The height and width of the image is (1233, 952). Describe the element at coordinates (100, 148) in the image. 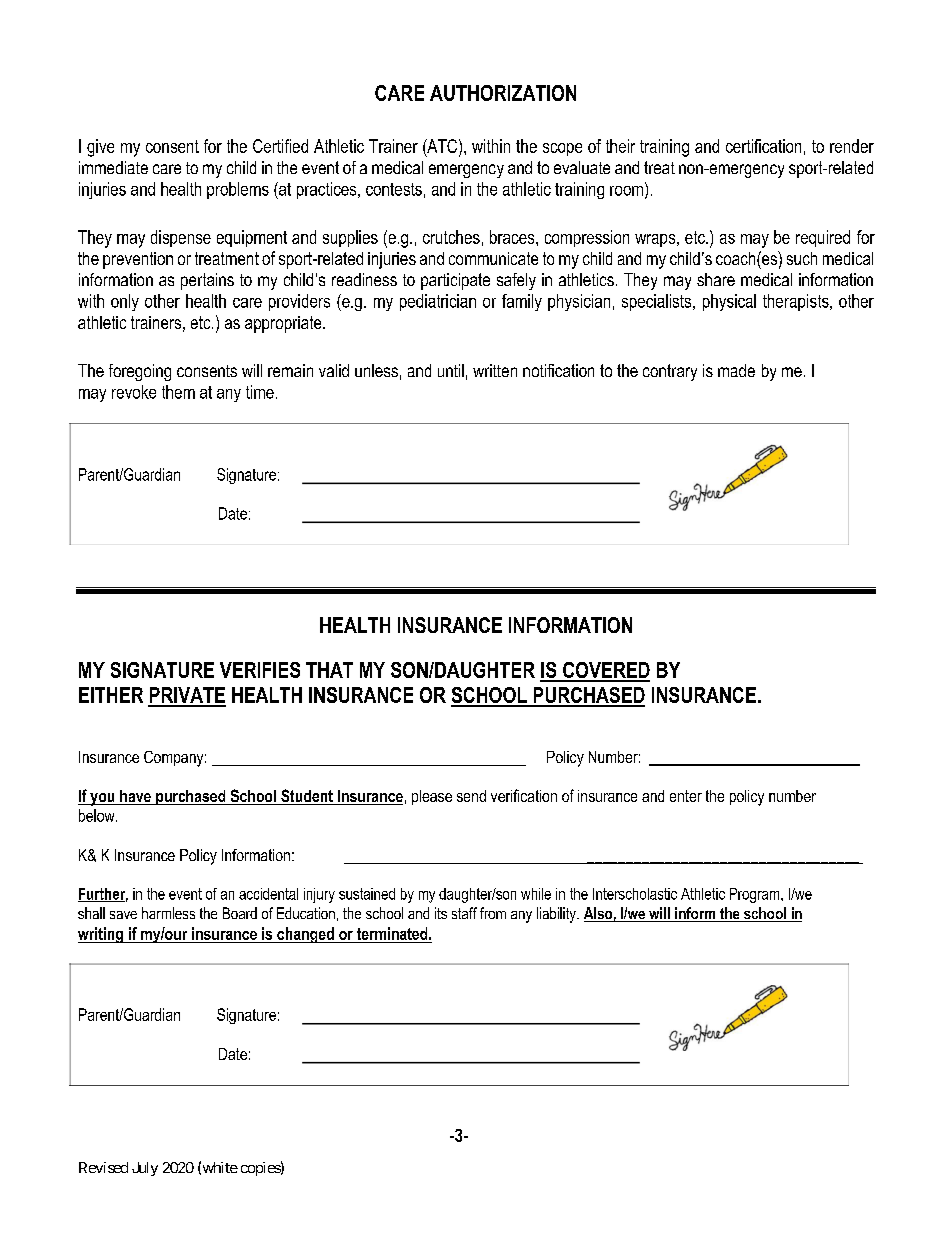

I see `give` at that location.
